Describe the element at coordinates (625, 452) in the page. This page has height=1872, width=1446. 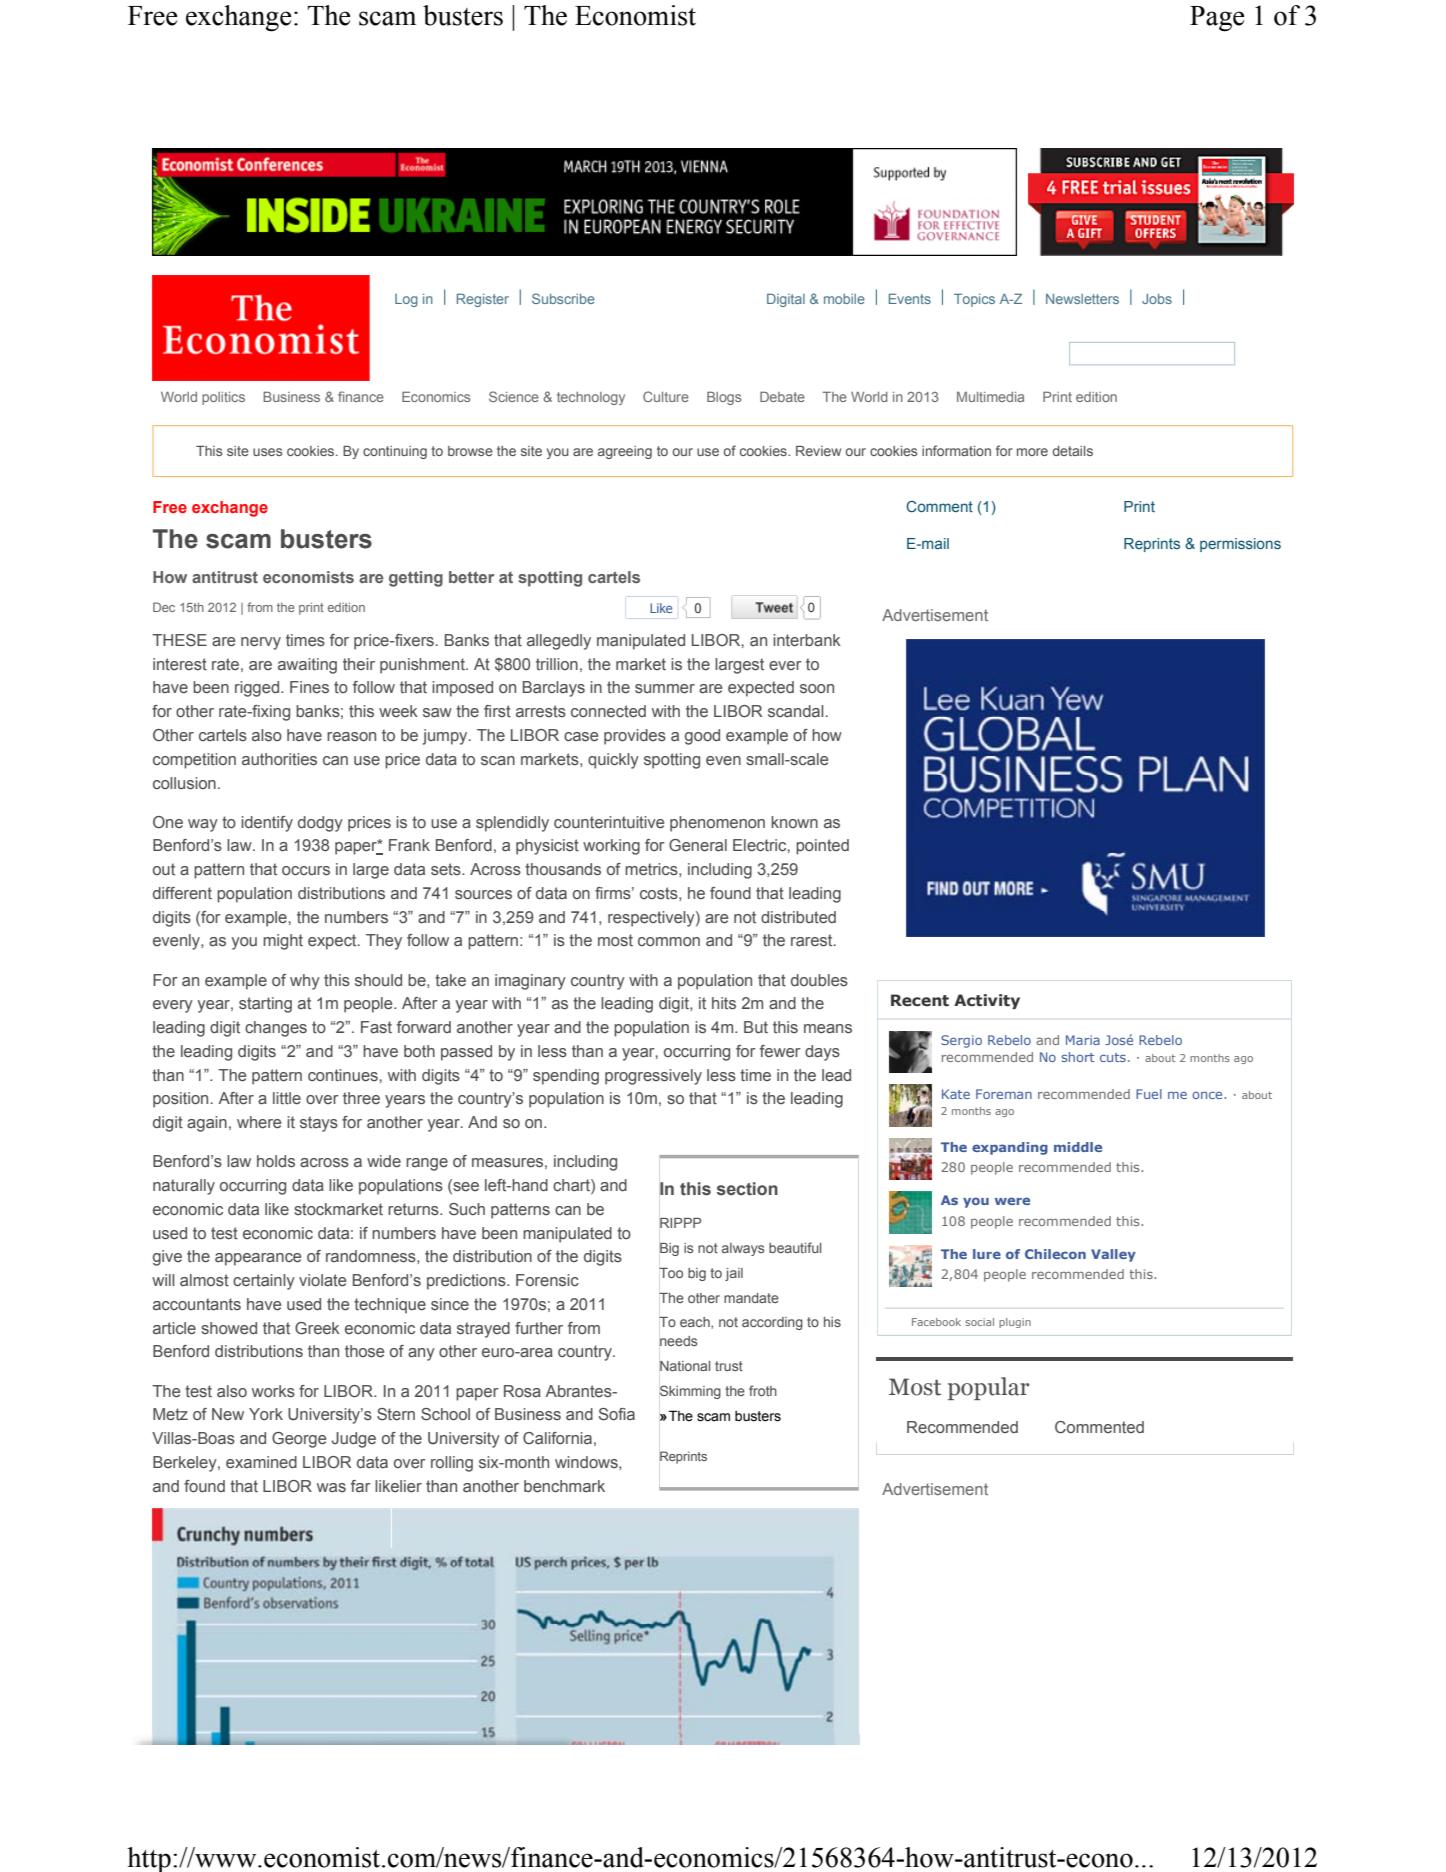
I see `agreeing` at that location.
